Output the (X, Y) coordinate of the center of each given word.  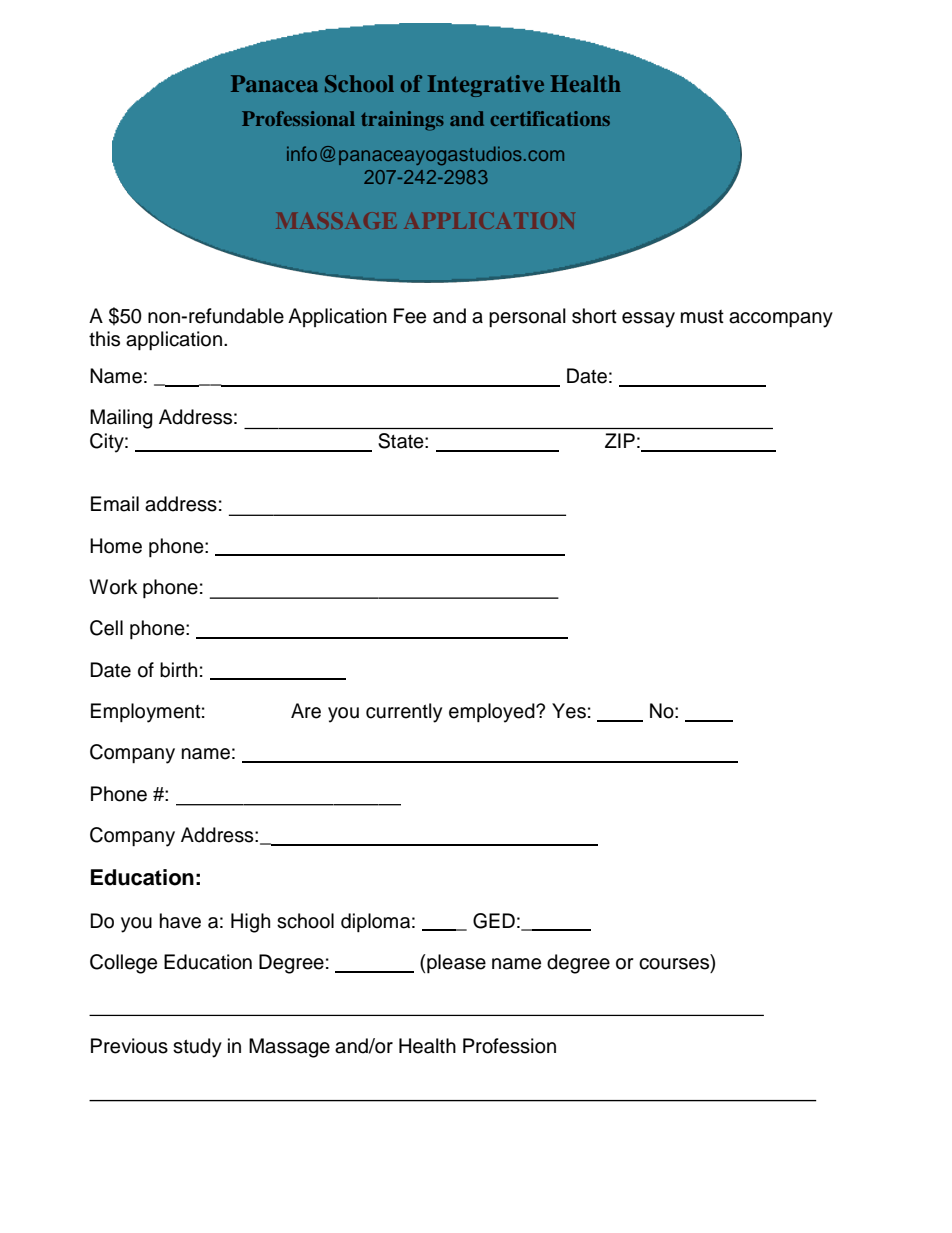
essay (648, 320)
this (104, 339)
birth (178, 670)
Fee (410, 316)
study (197, 1048)
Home (116, 546)
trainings (402, 121)
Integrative (485, 86)
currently (404, 713)
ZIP (620, 440)
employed (493, 713)
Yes (569, 711)
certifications (550, 118)
